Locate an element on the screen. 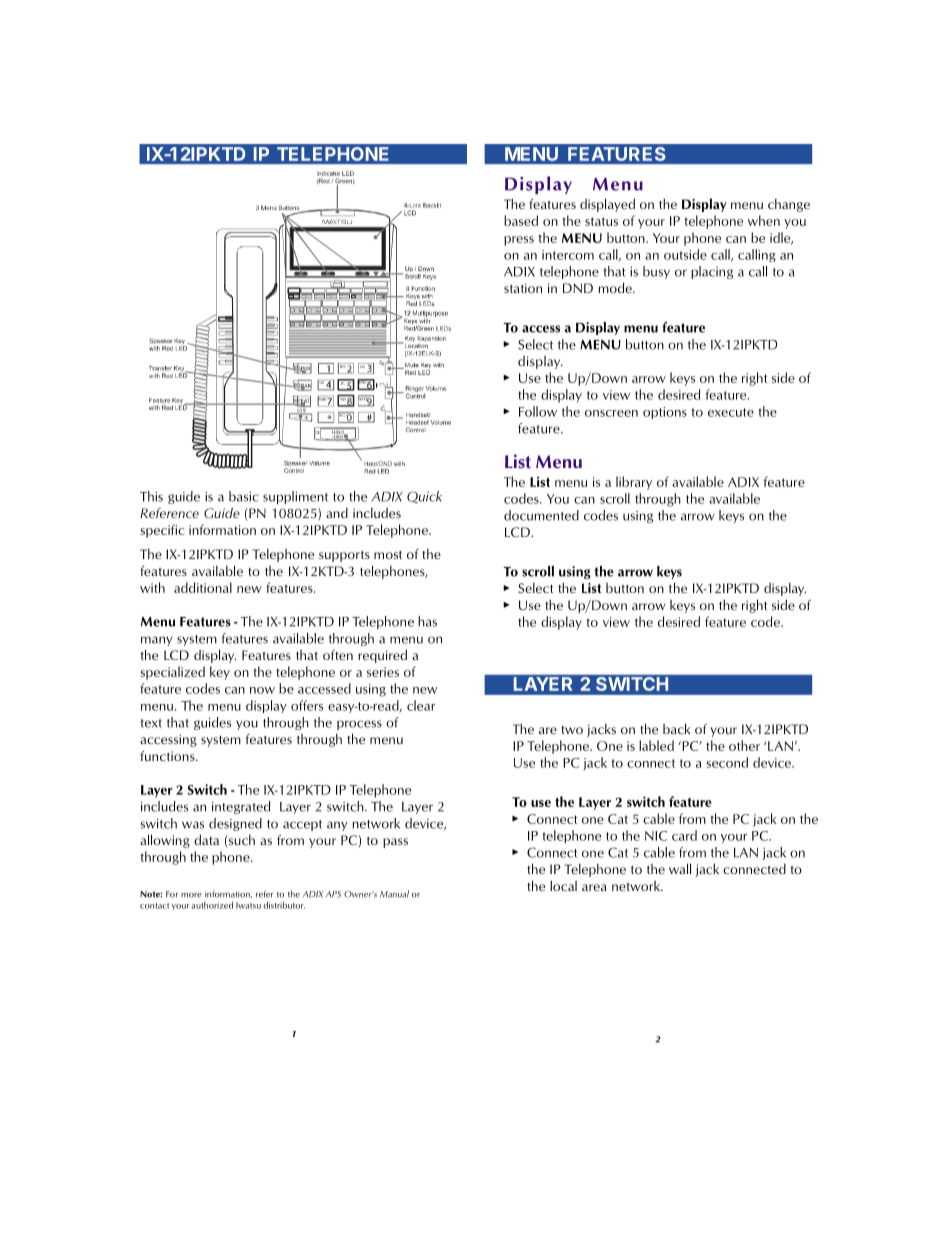 This screenshot has height=1233, width=952. based is located at coordinates (521, 220).
